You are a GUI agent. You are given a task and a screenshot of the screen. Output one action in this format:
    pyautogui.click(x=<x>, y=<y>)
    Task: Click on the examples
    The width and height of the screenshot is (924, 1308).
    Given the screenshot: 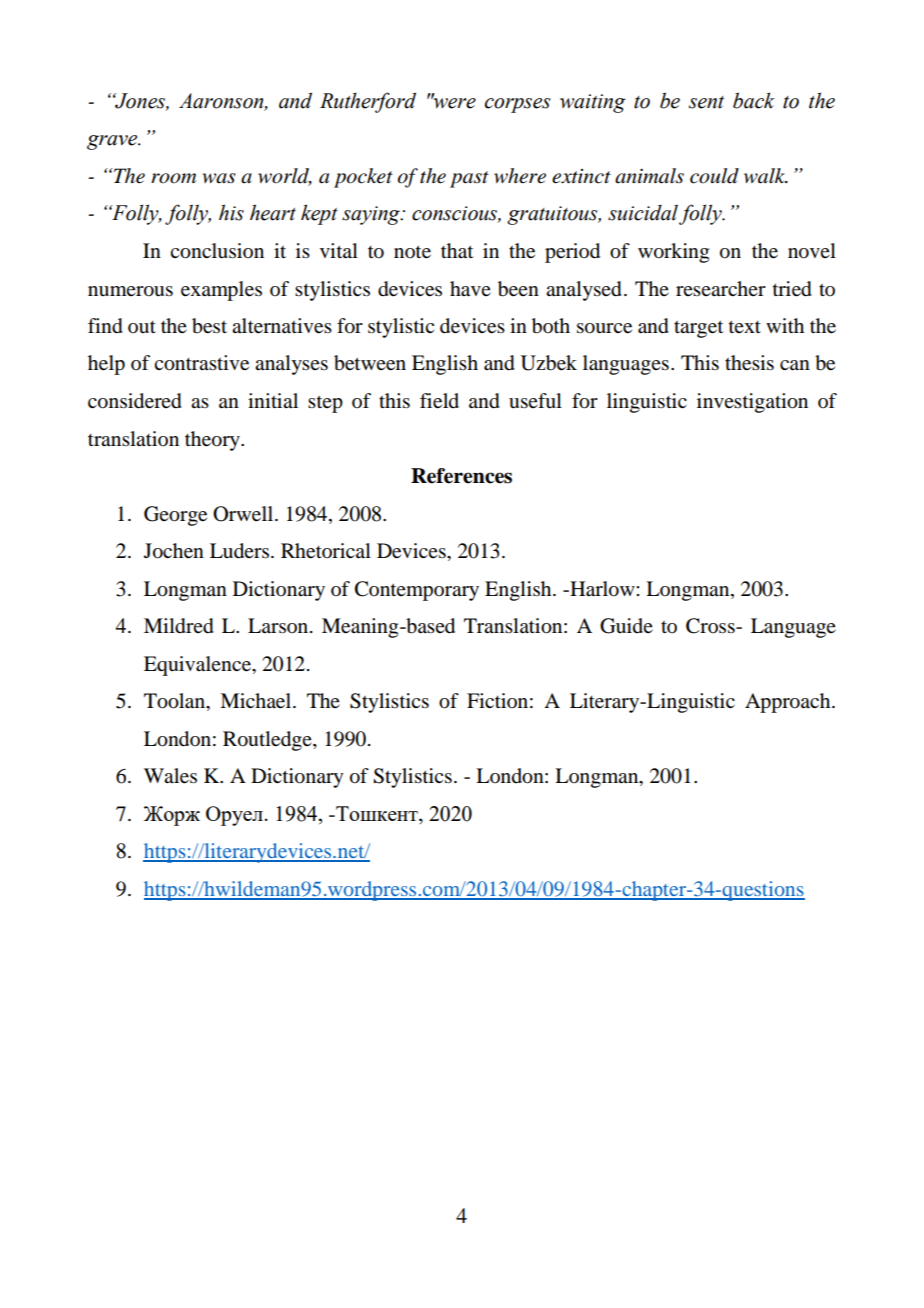 What is the action you would take?
    pyautogui.click(x=221, y=291)
